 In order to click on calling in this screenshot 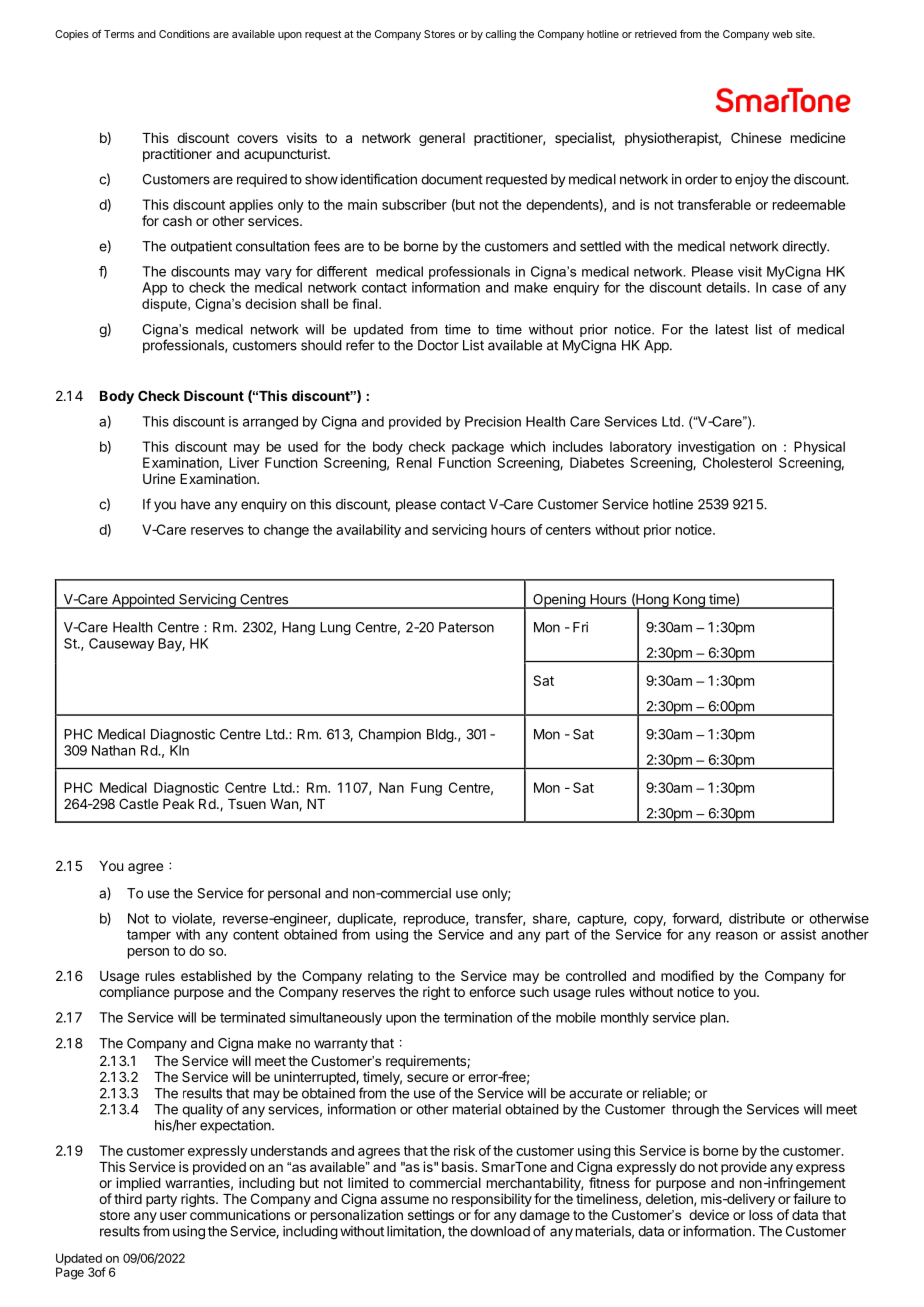, I will do `click(501, 35)`.
